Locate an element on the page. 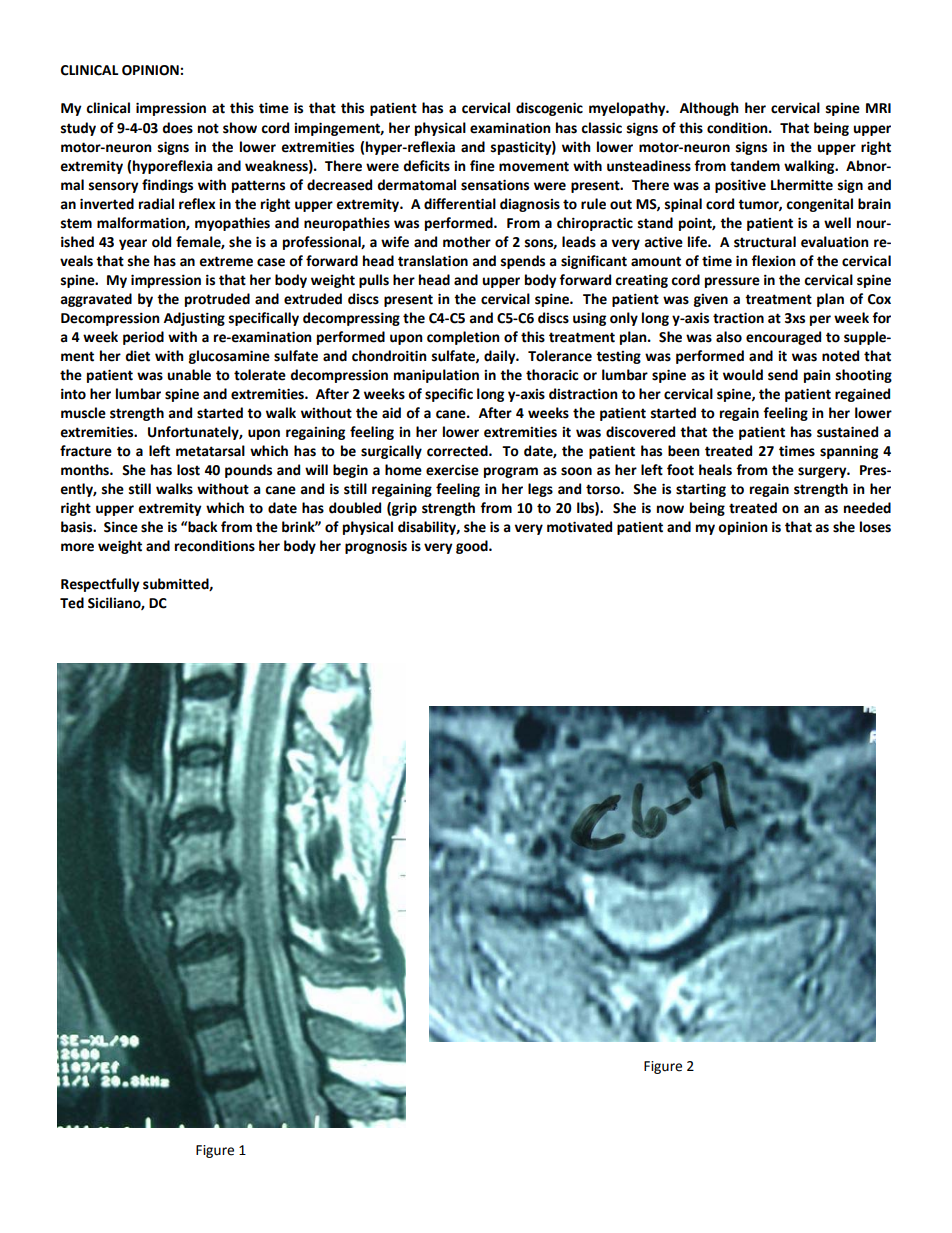 The height and width of the image is (1233, 952). encouraged is located at coordinates (783, 338).
